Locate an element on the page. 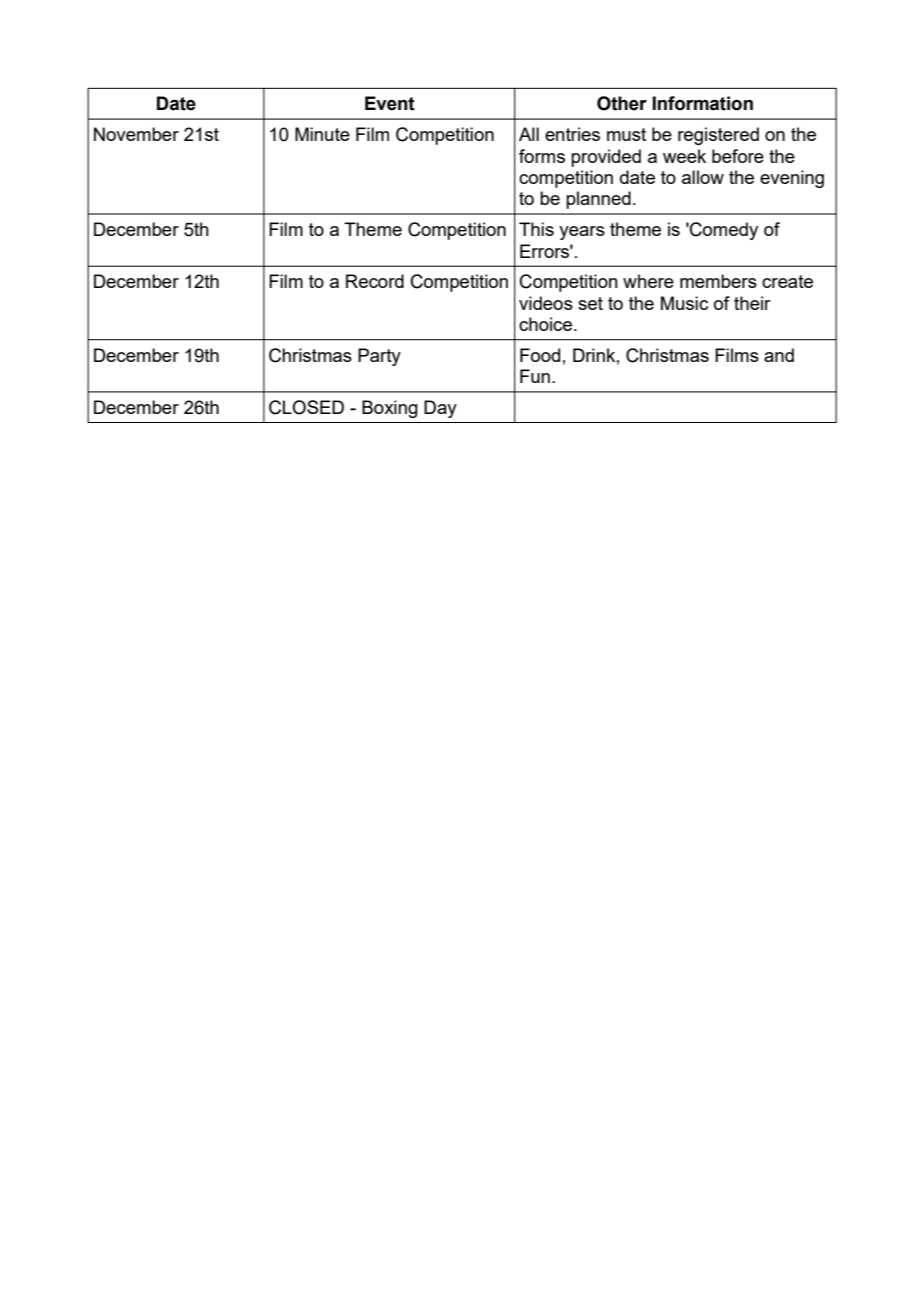 This document has width=924, height=1308. allow is located at coordinates (703, 177).
